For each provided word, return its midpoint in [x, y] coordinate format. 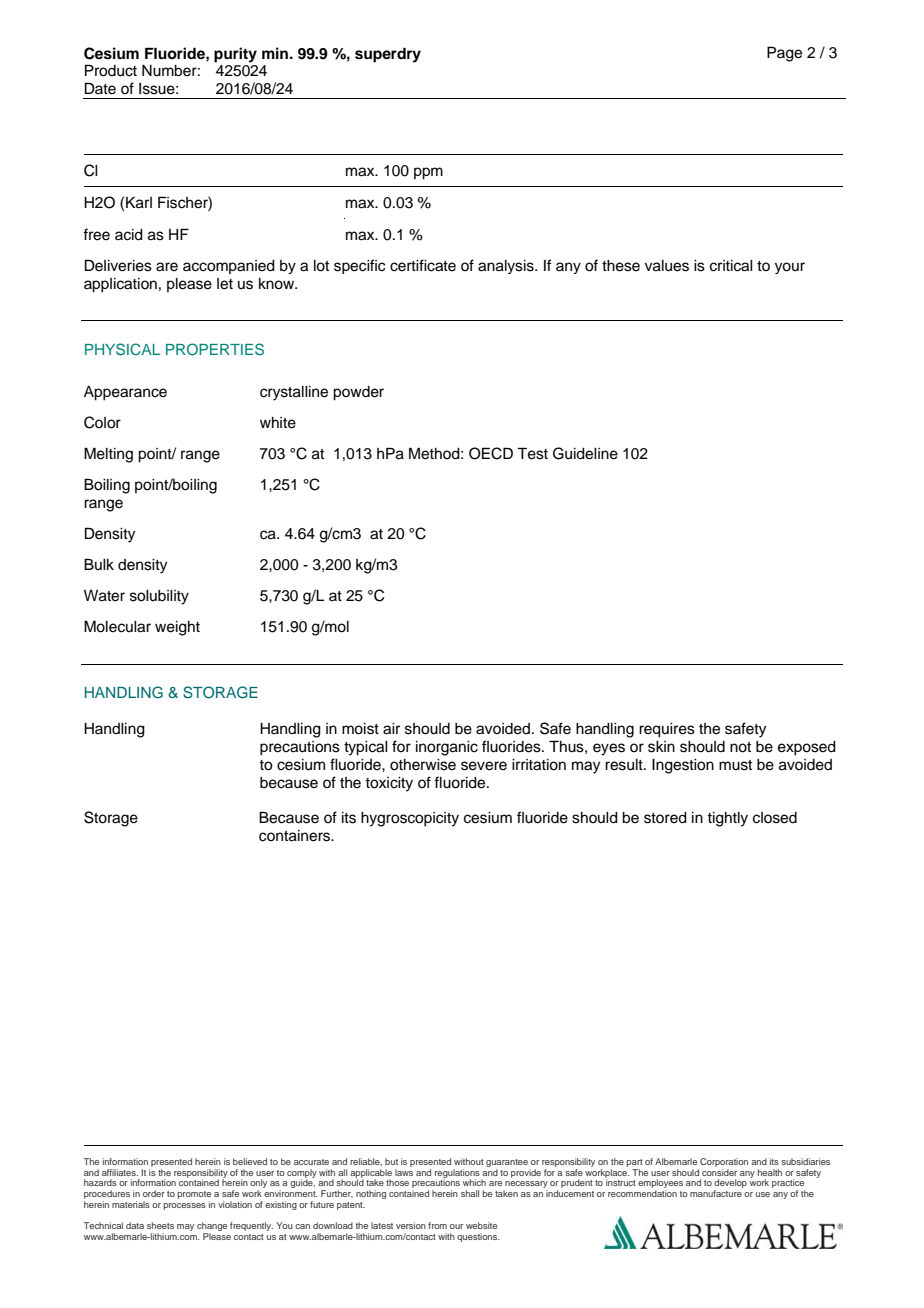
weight [177, 628]
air [391, 729]
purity [235, 55]
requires [667, 730]
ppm [428, 173]
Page [784, 54]
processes [185, 1206]
